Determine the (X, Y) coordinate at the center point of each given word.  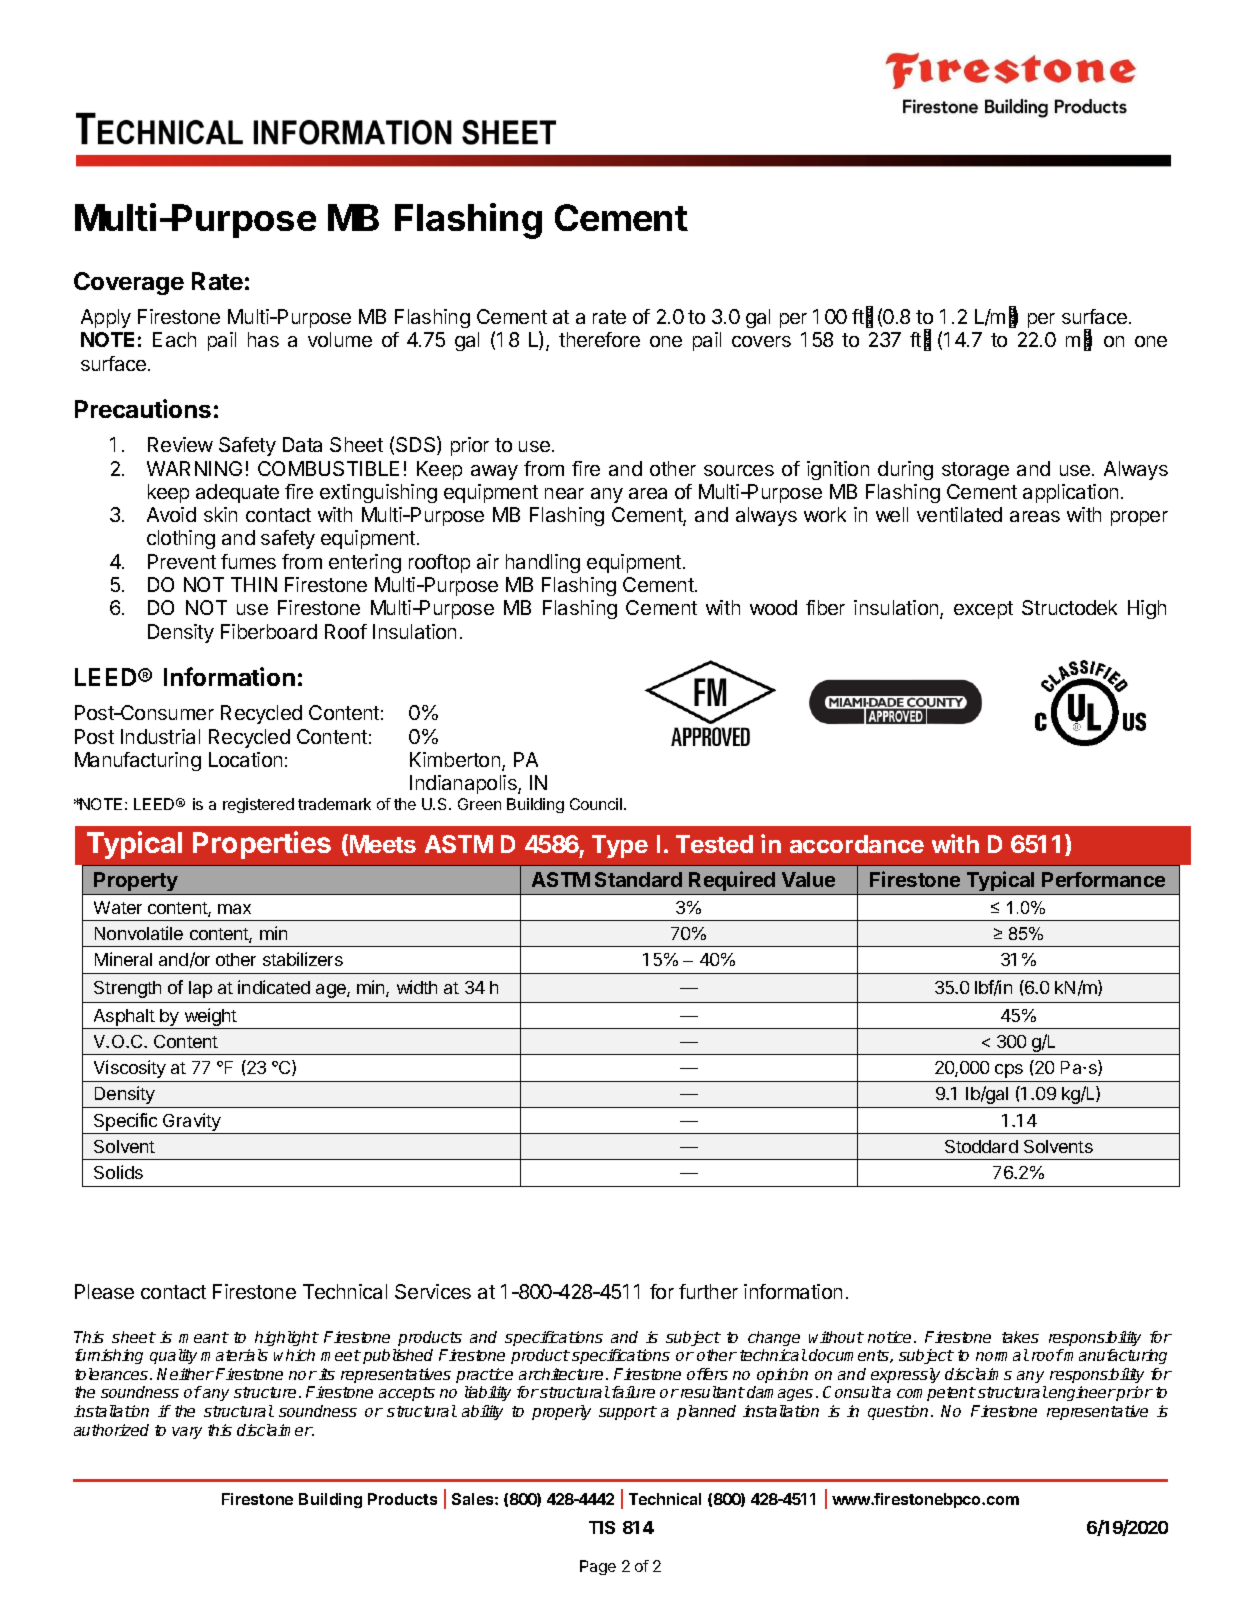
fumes (248, 561)
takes (1020, 1337)
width (417, 987)
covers (761, 341)
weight (210, 1018)
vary (187, 1433)
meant (204, 1337)
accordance (857, 844)
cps (1009, 1071)
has (263, 339)
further (708, 1291)
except (983, 610)
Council (596, 804)
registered (258, 805)
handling (543, 563)
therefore (599, 339)
